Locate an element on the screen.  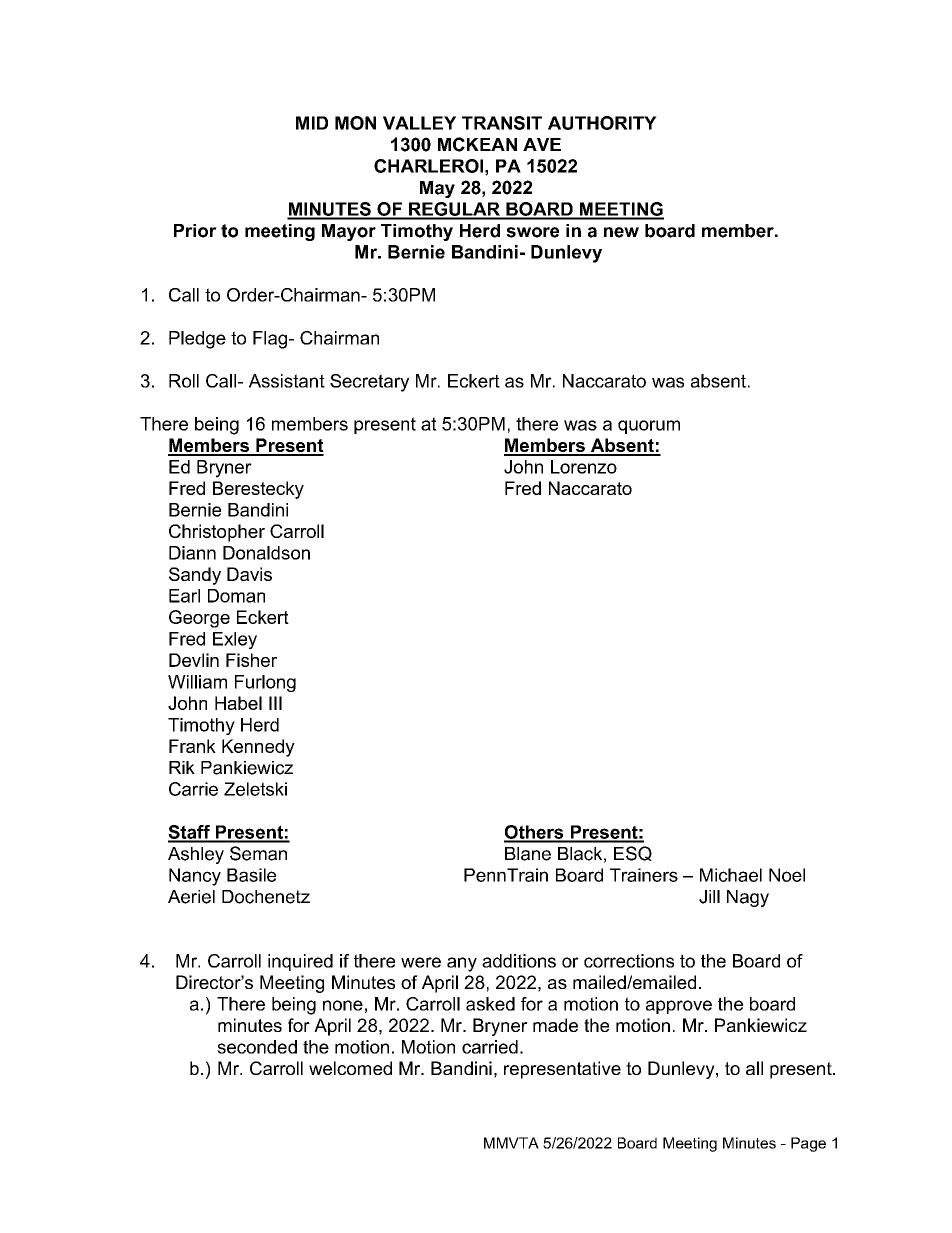
new is located at coordinates (621, 232).
